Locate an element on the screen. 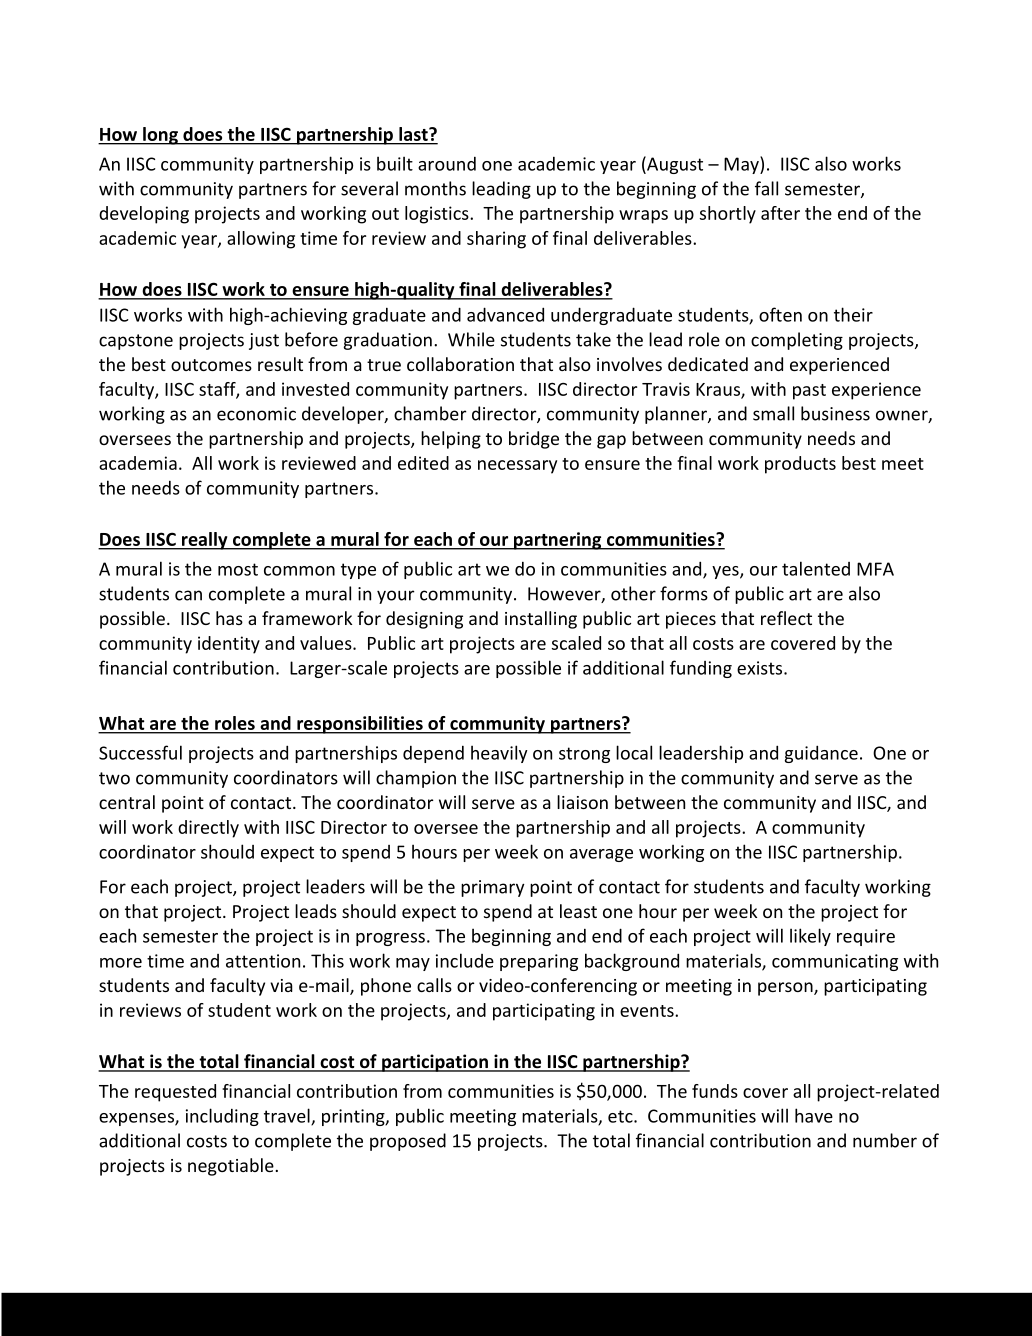  including is located at coordinates (222, 1117).
